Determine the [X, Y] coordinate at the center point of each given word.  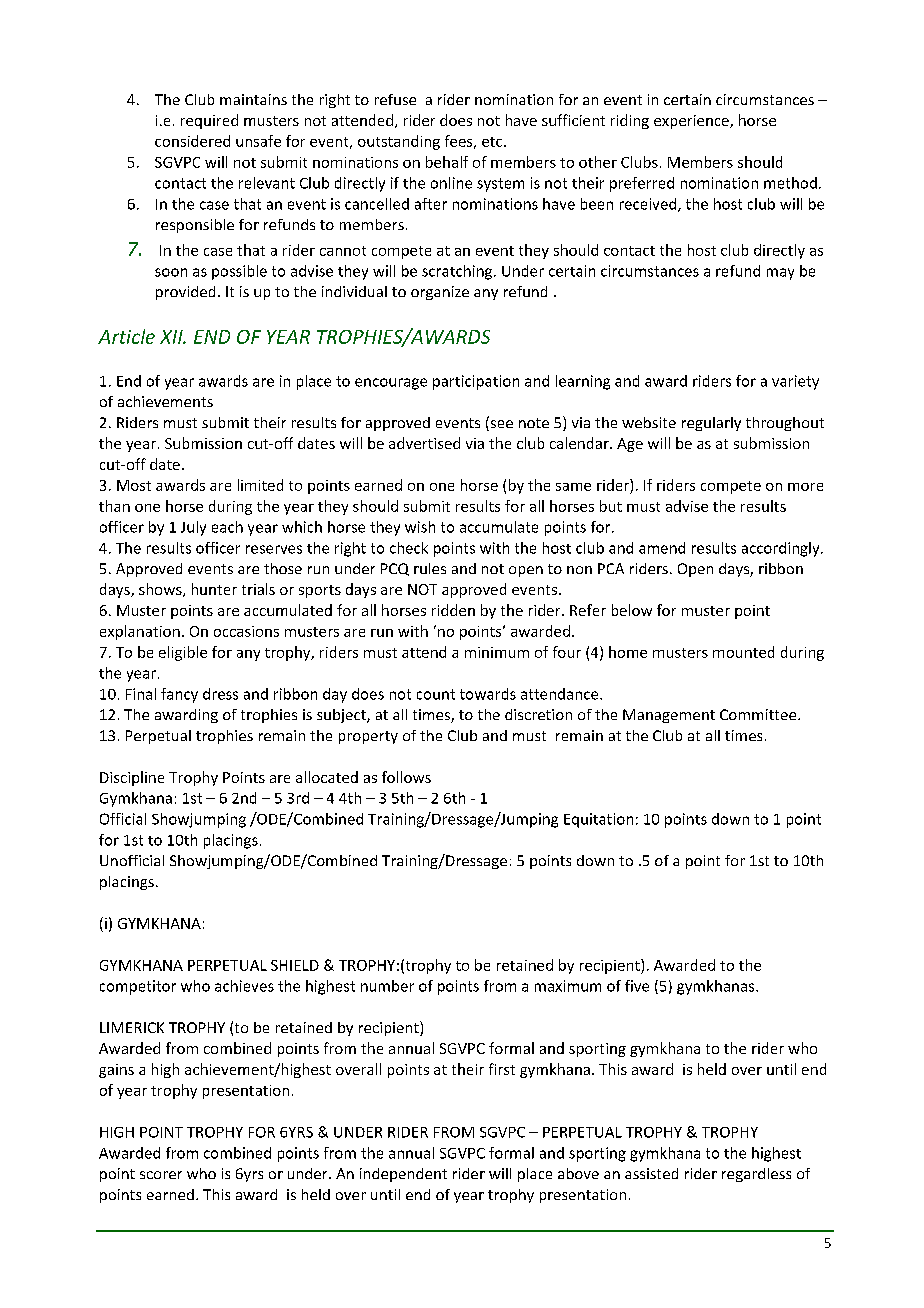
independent [403, 1175]
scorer [161, 1175]
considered [192, 141]
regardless [756, 1175]
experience [692, 122]
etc [493, 142]
